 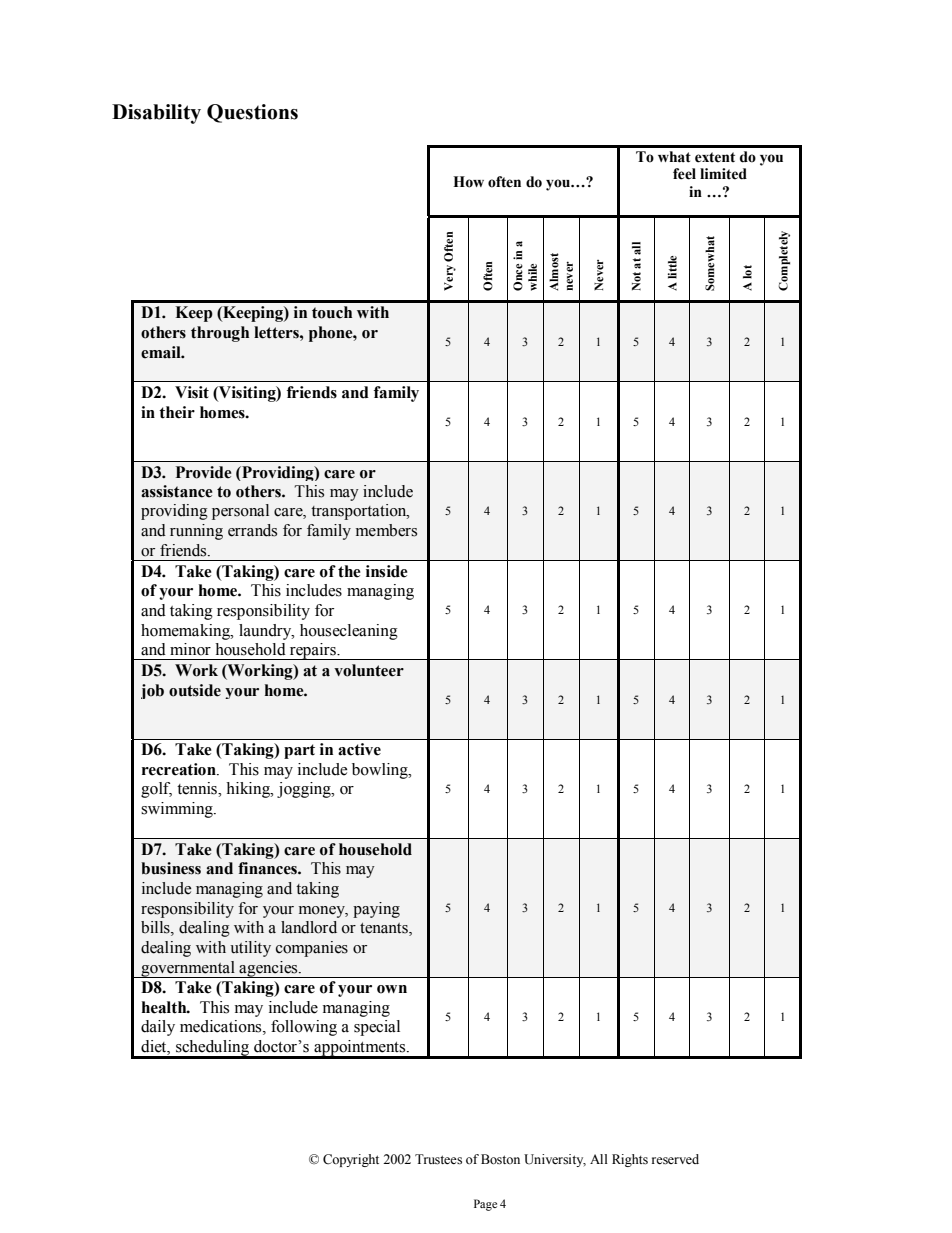 What do you see at coordinates (177, 412) in the page?
I see `their` at bounding box center [177, 412].
